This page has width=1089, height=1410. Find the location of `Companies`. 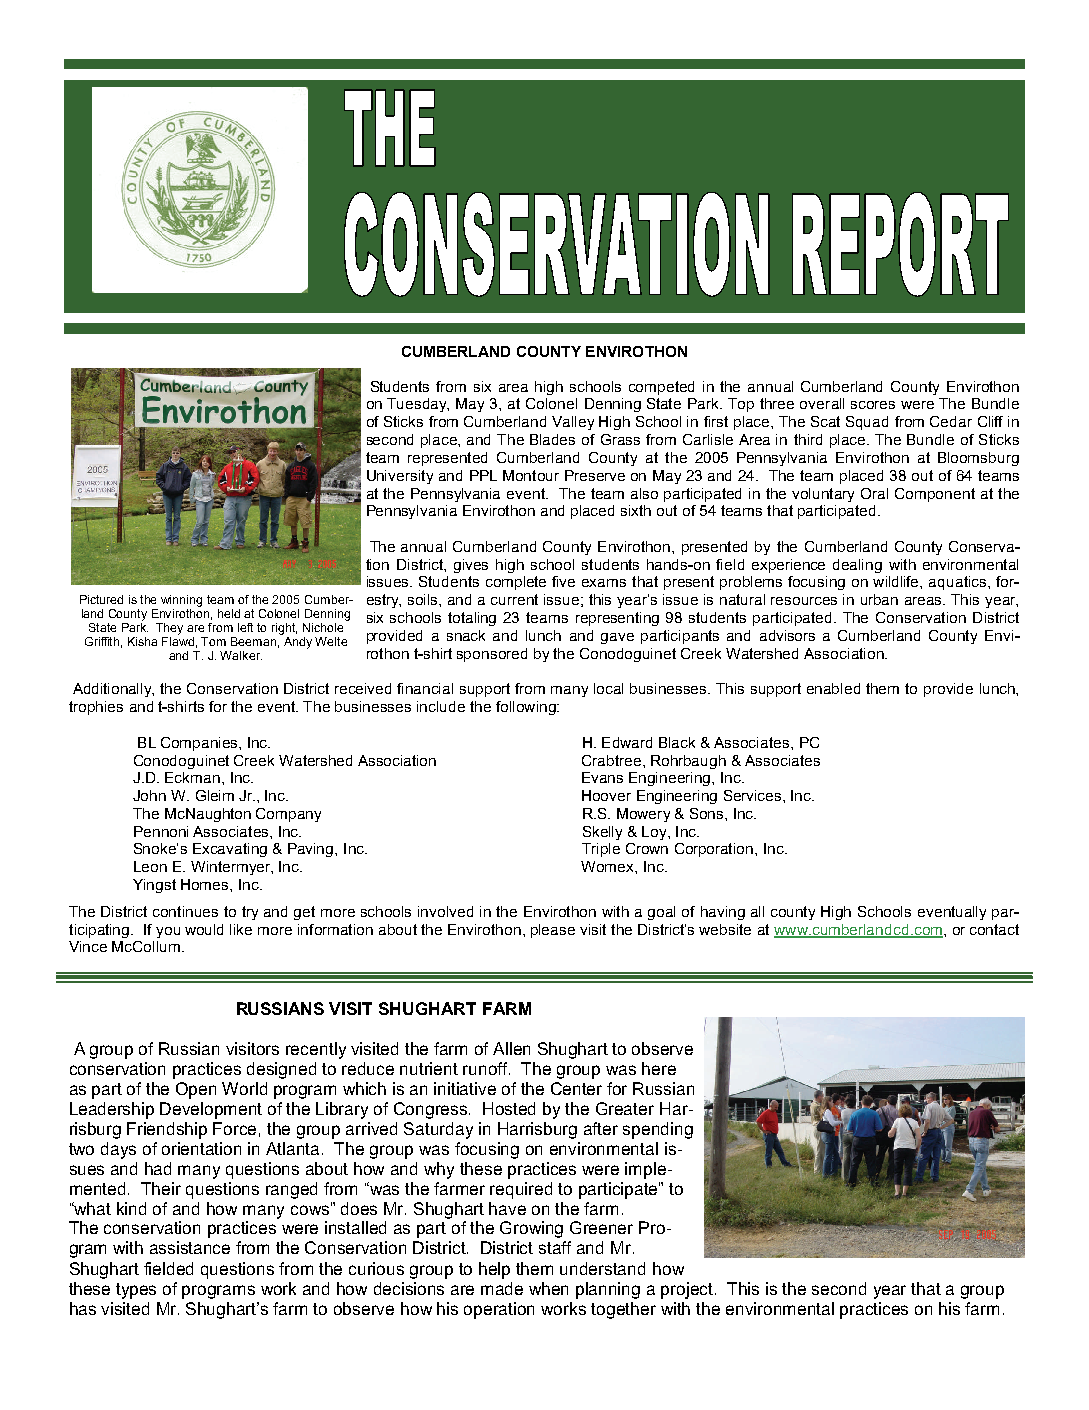

Companies is located at coordinates (200, 744).
